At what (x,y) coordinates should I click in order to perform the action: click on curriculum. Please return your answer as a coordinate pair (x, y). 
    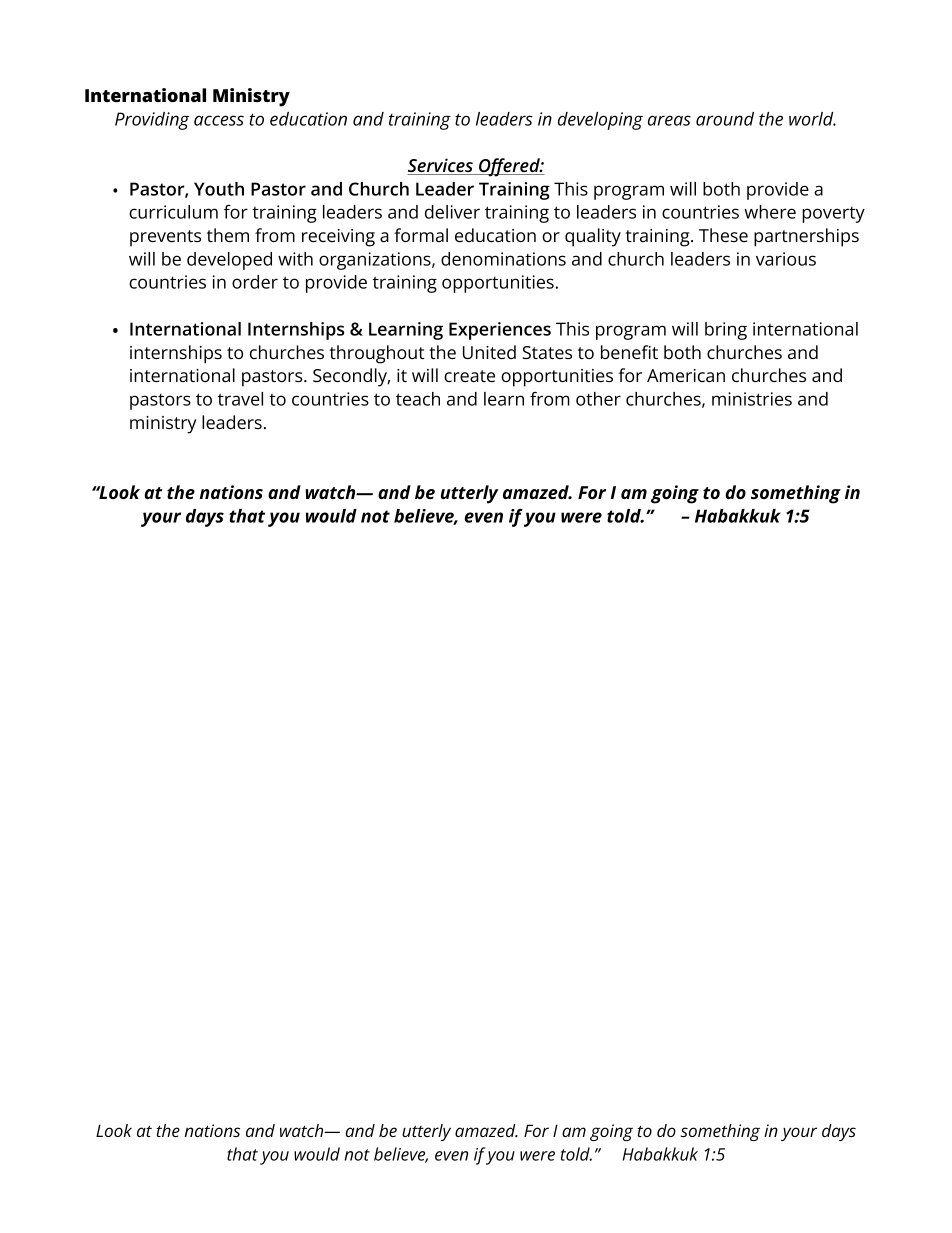
    Looking at the image, I should click on (173, 212).
